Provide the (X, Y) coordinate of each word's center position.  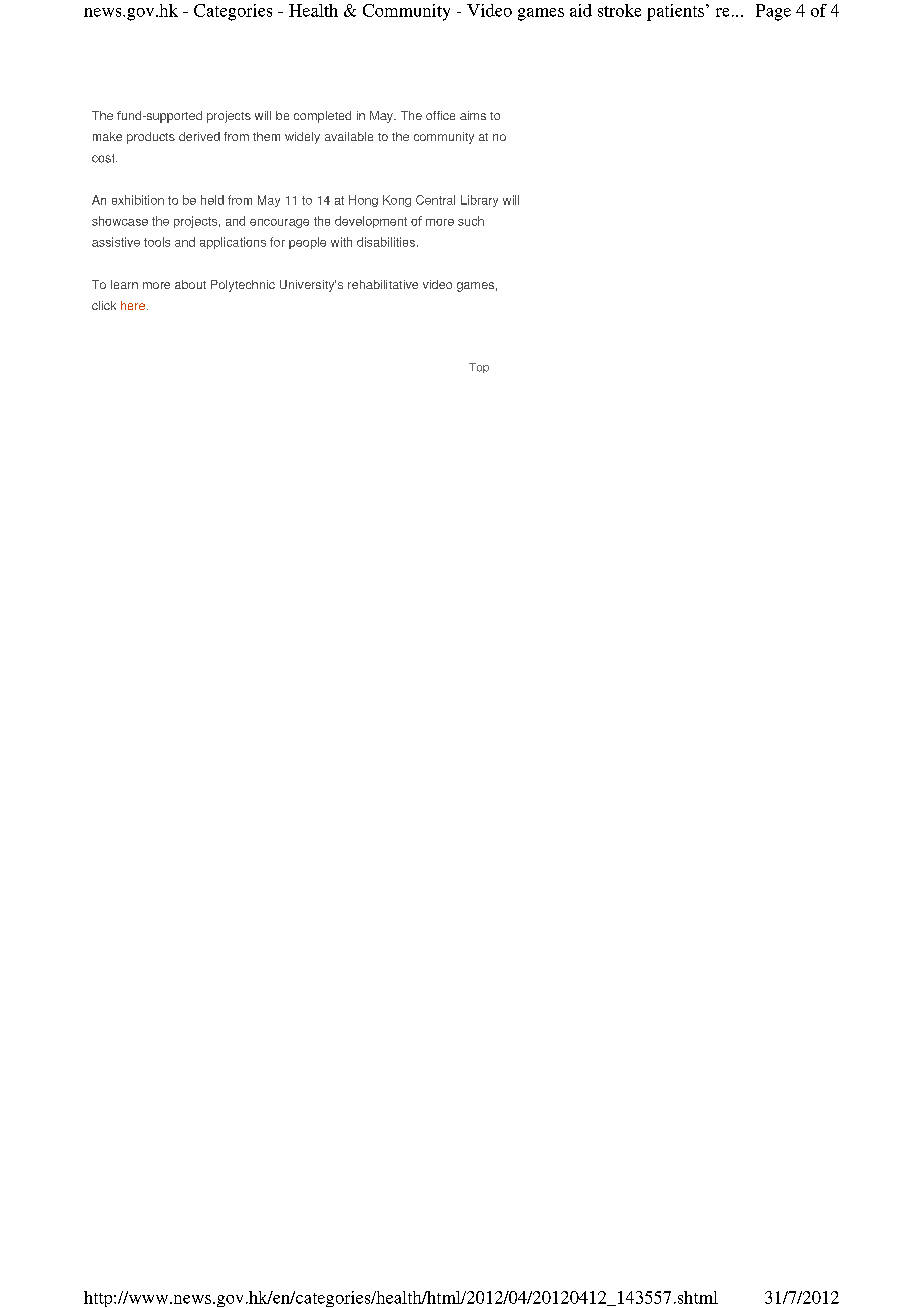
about (190, 284)
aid (581, 10)
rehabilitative (383, 284)
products (151, 138)
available (349, 136)
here (133, 305)
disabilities (386, 242)
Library (479, 201)
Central (435, 200)
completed (322, 117)
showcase (120, 221)
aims (473, 115)
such (471, 221)
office (440, 115)
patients (675, 12)
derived (199, 136)
